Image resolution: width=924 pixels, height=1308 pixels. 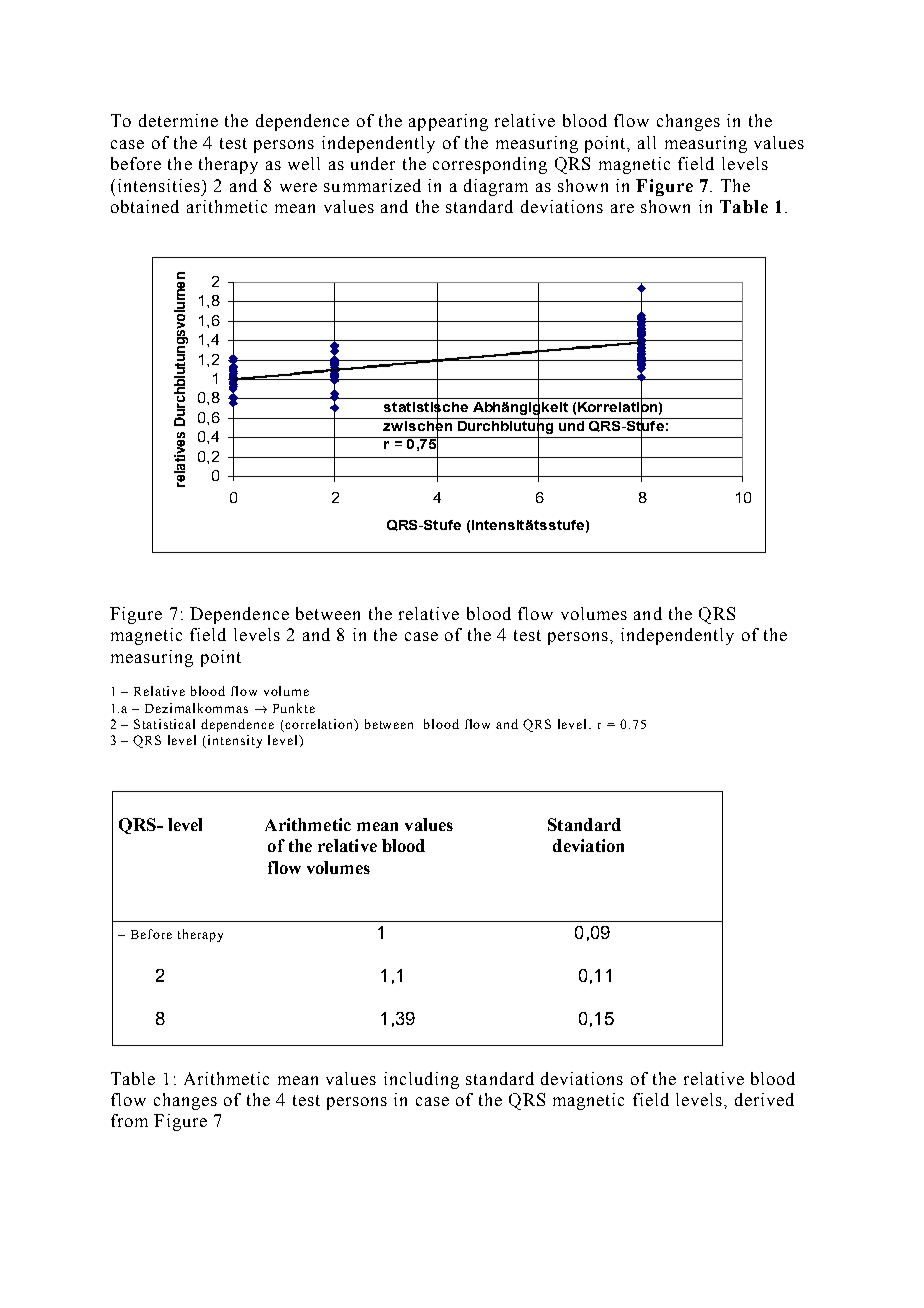 I want to click on correlation, so click(x=319, y=725).
